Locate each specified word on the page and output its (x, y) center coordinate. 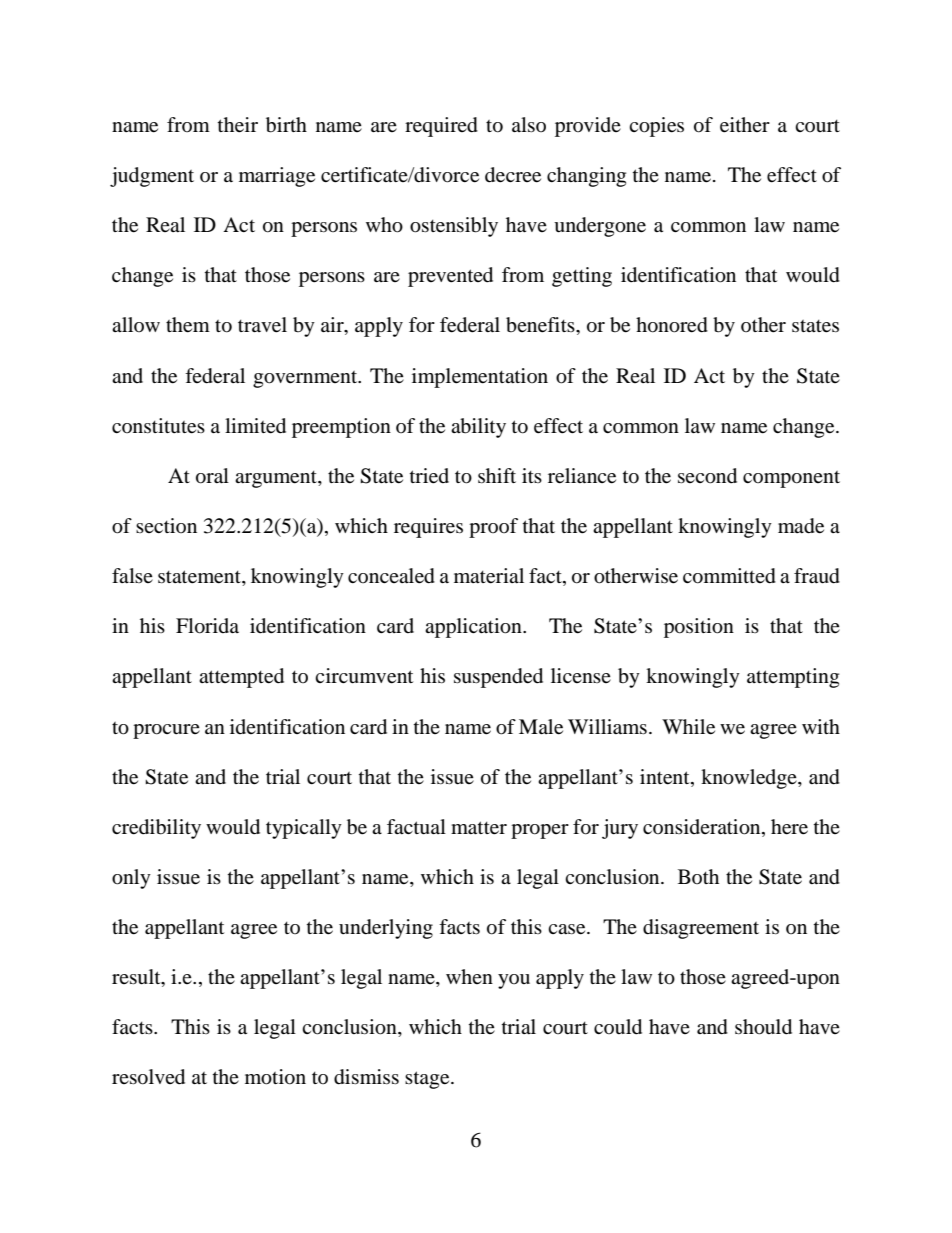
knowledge (750, 779)
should (763, 1027)
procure (166, 731)
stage (428, 1080)
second (707, 476)
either (745, 125)
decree (513, 175)
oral (212, 476)
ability (478, 428)
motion (275, 1077)
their (238, 125)
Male (541, 727)
